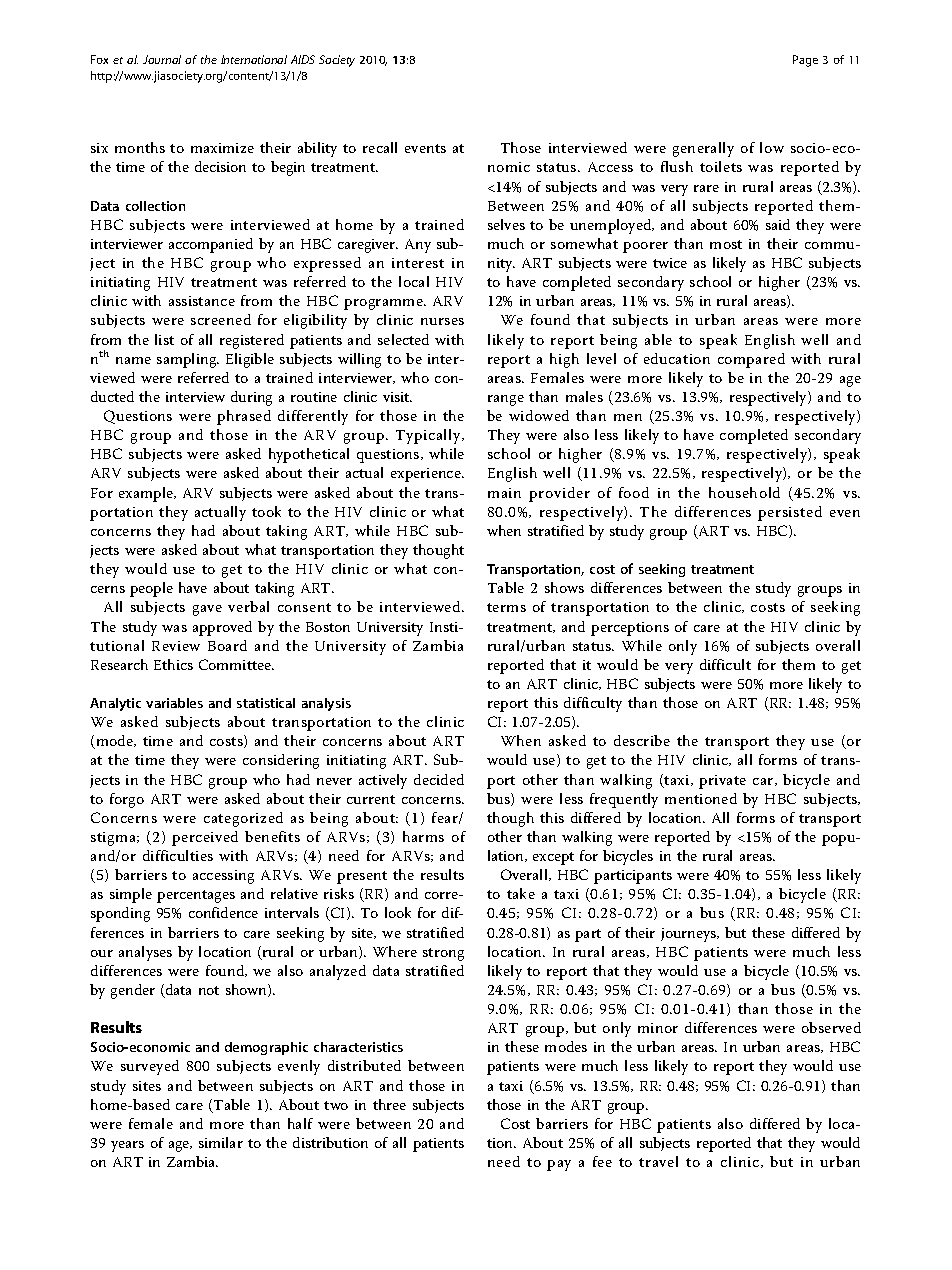 Image resolution: width=952 pixels, height=1270 pixels. What do you see at coordinates (207, 610) in the document?
I see `gave` at bounding box center [207, 610].
